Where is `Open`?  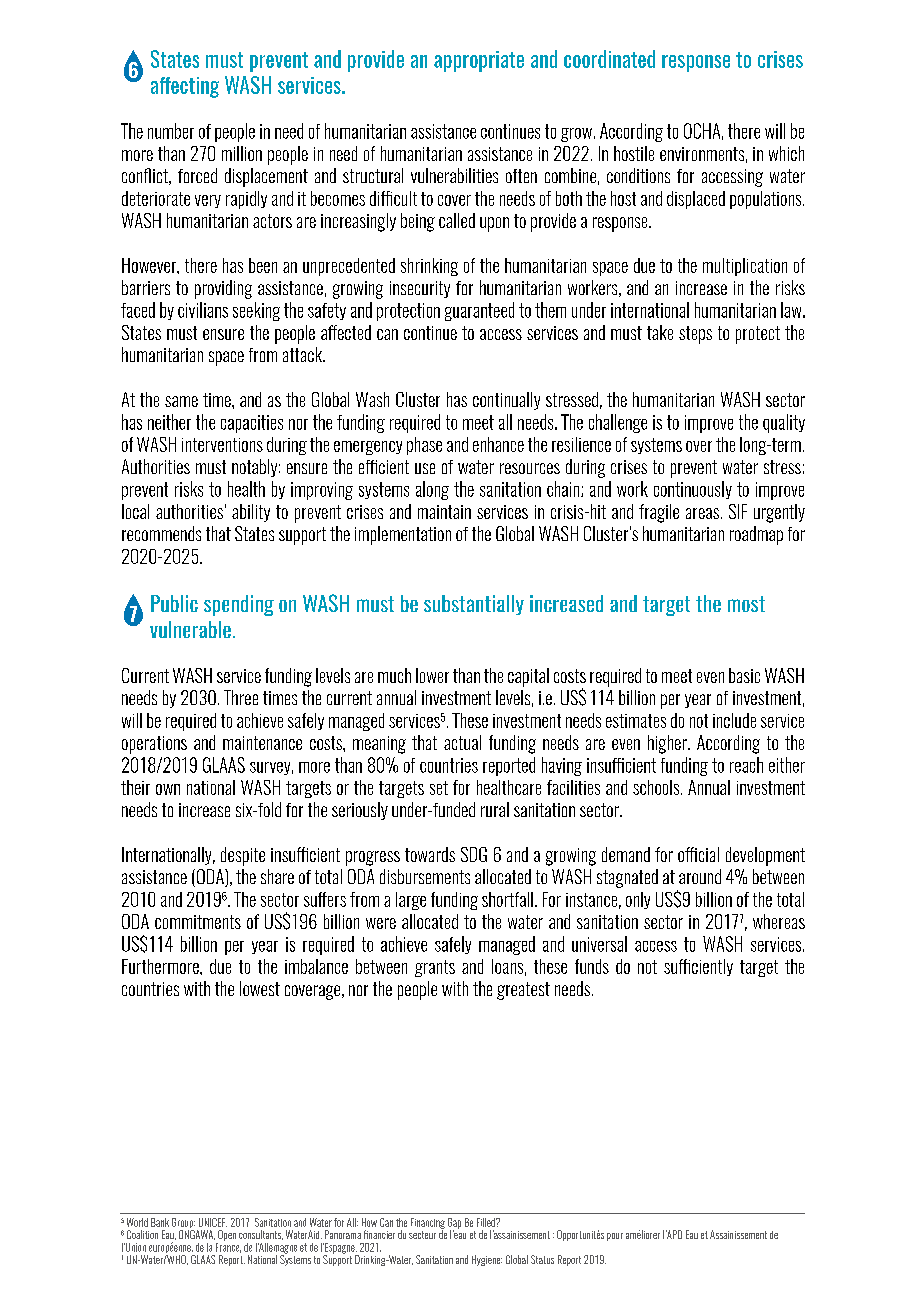
Open is located at coordinates (226, 1237).
